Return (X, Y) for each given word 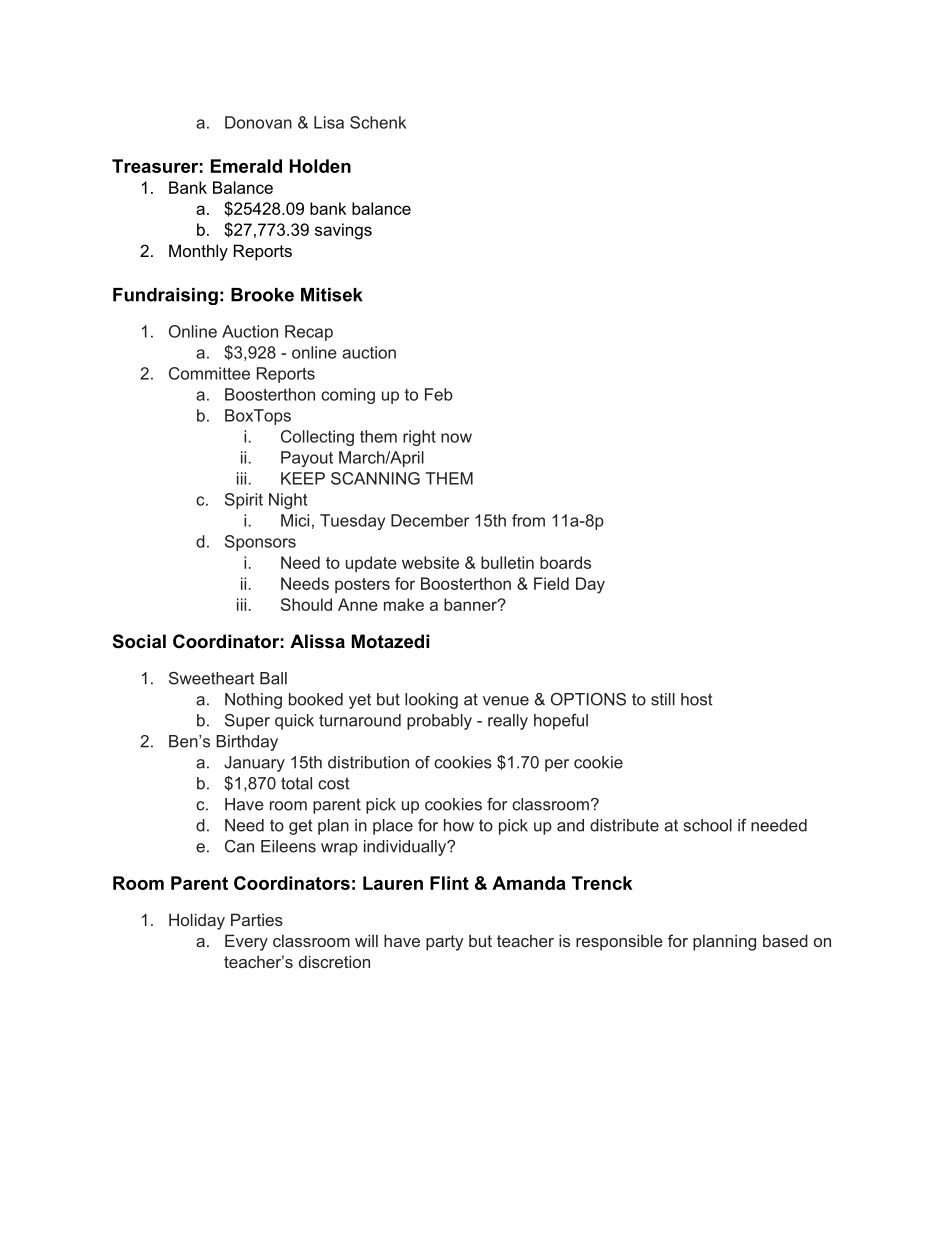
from (528, 520)
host (697, 699)
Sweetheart (212, 678)
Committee (209, 373)
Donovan (258, 122)
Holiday (197, 921)
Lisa (329, 122)
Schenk (378, 122)
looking (431, 701)
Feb (439, 394)
